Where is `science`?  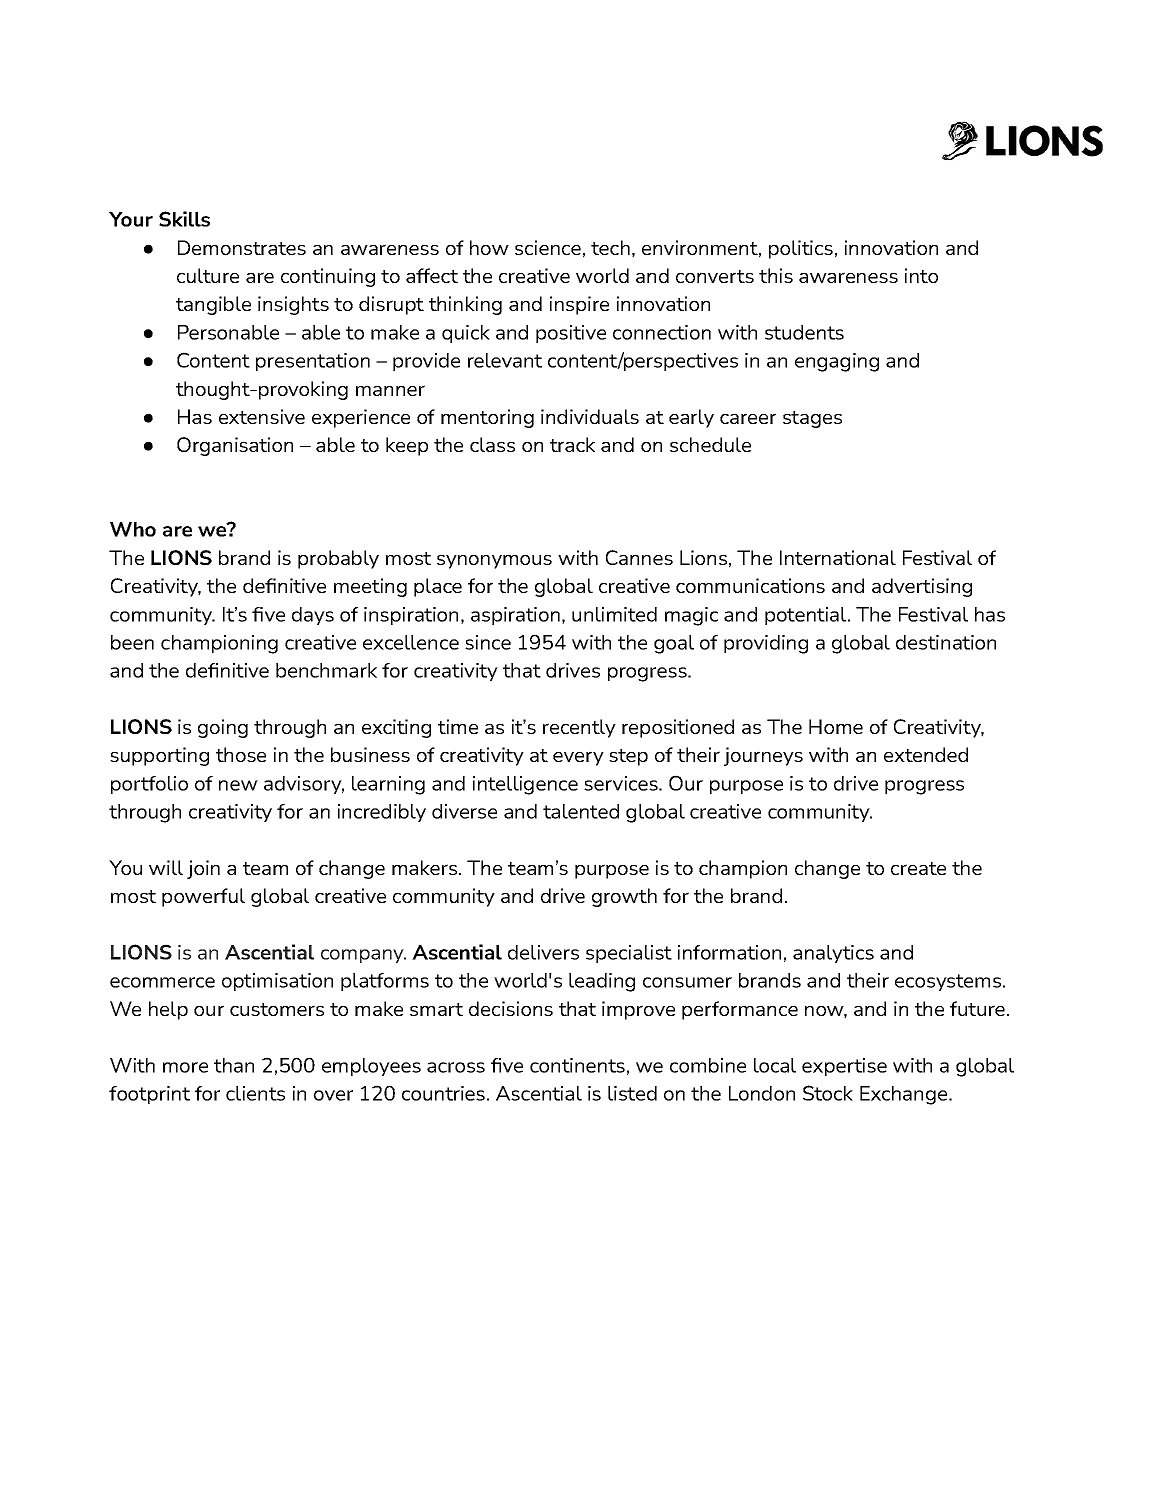 science is located at coordinates (548, 247).
